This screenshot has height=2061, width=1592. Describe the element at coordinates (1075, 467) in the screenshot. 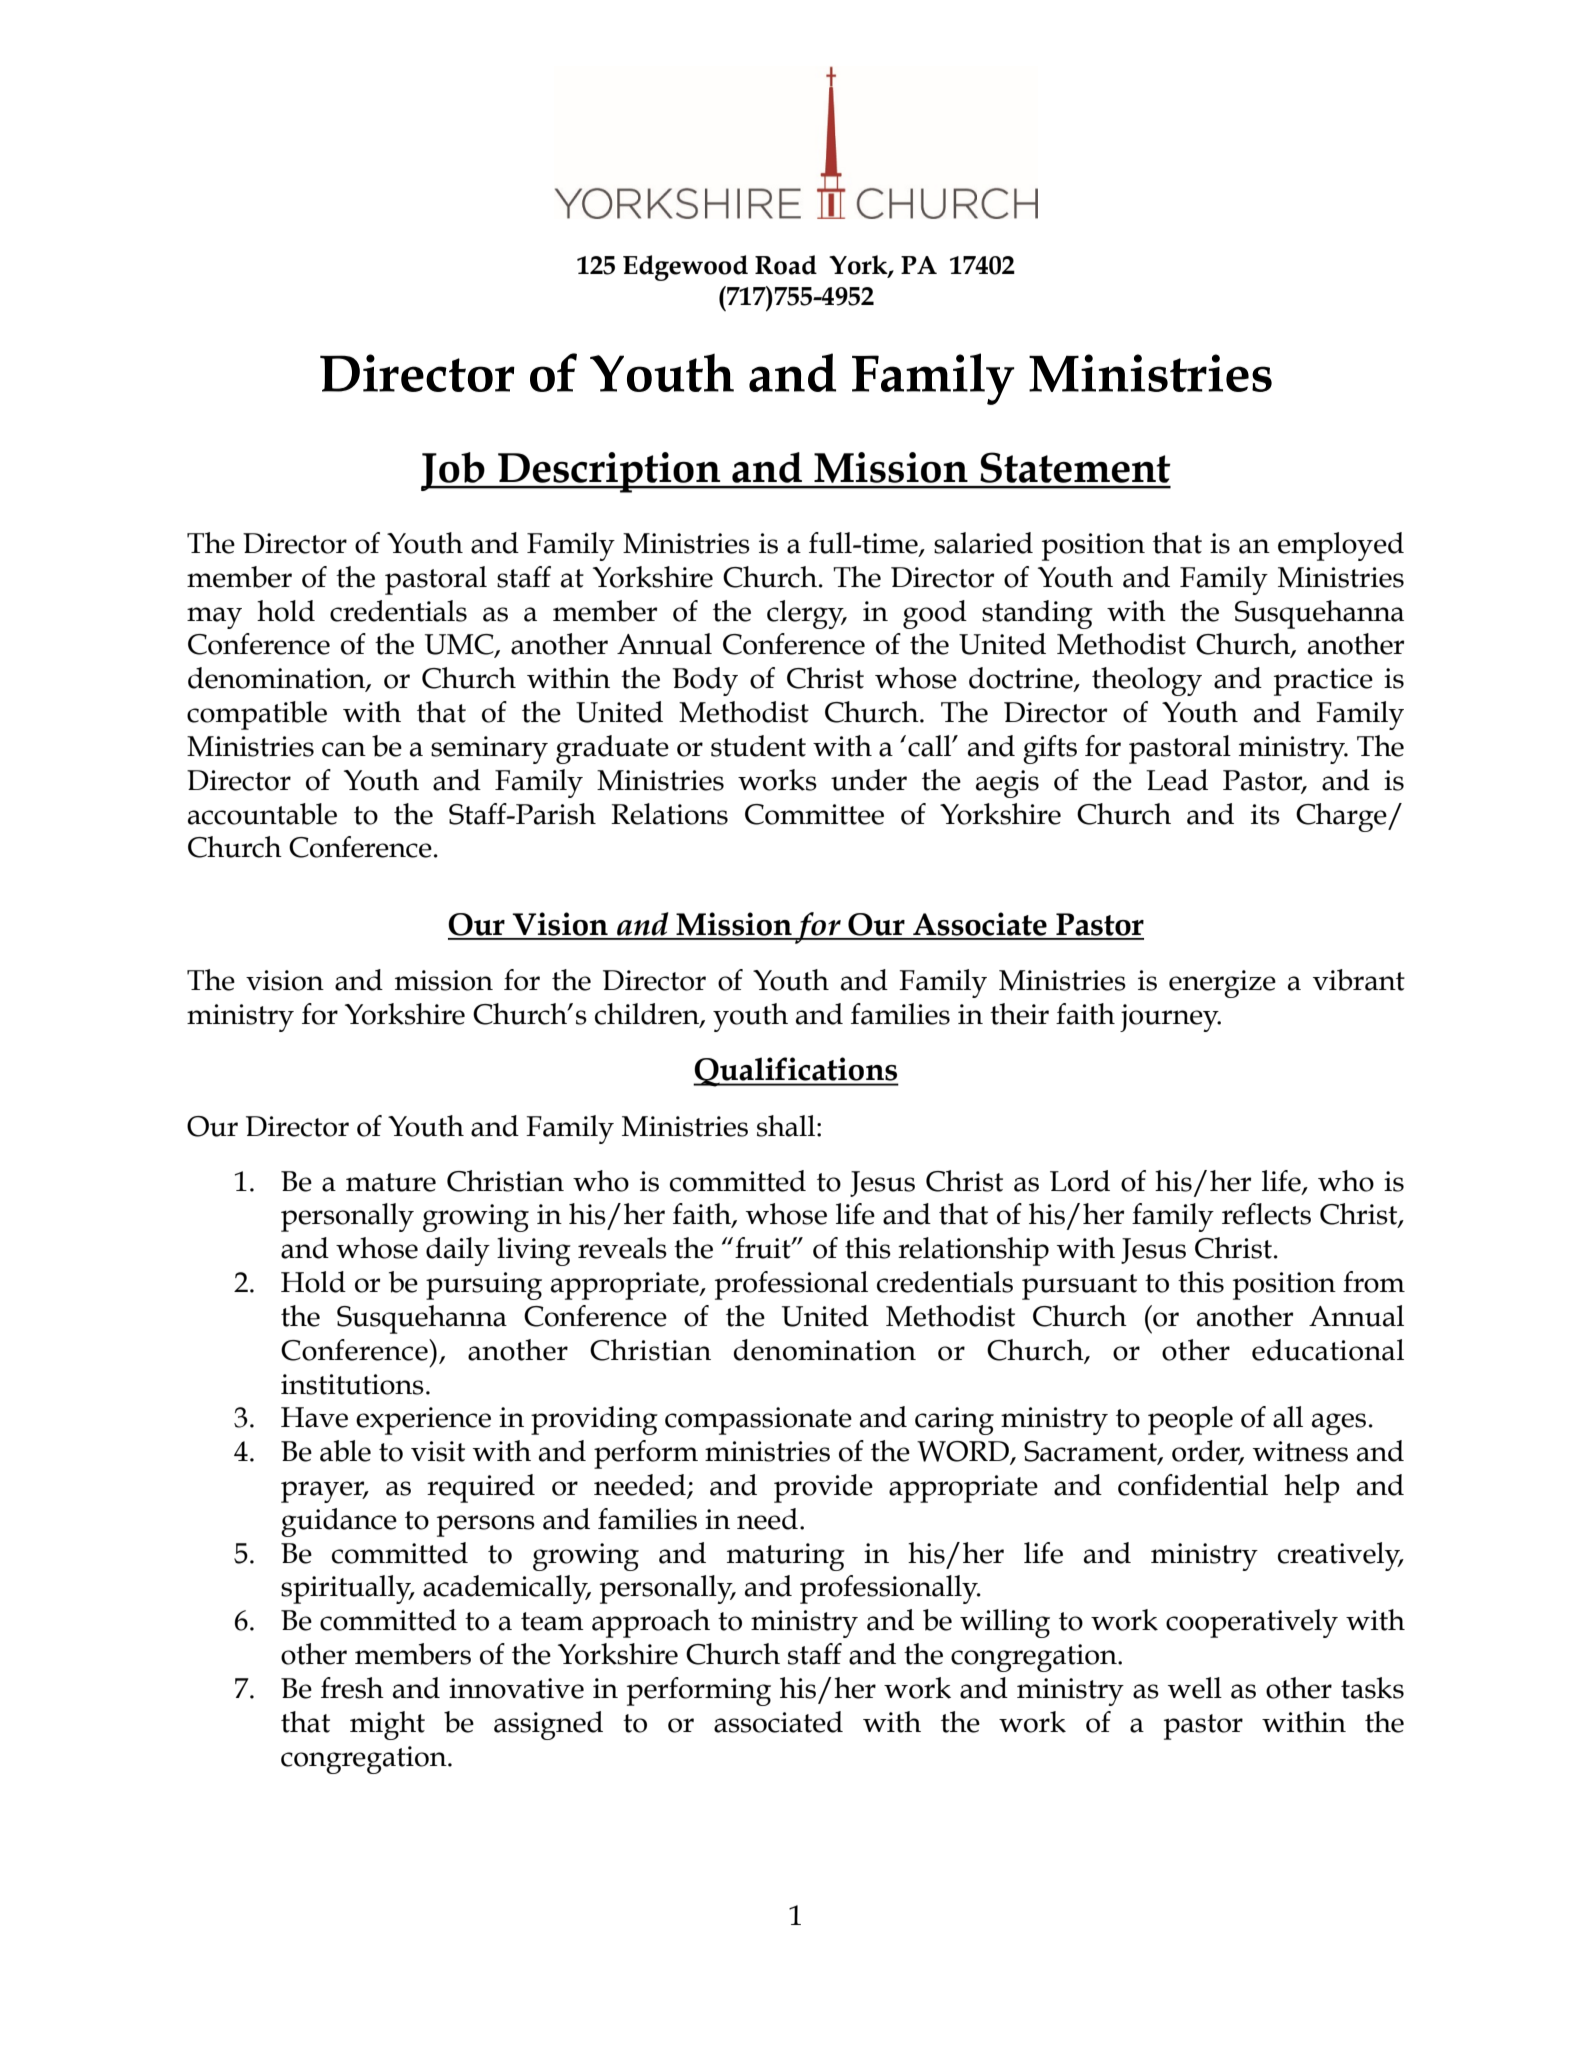

I see `Statement` at that location.
